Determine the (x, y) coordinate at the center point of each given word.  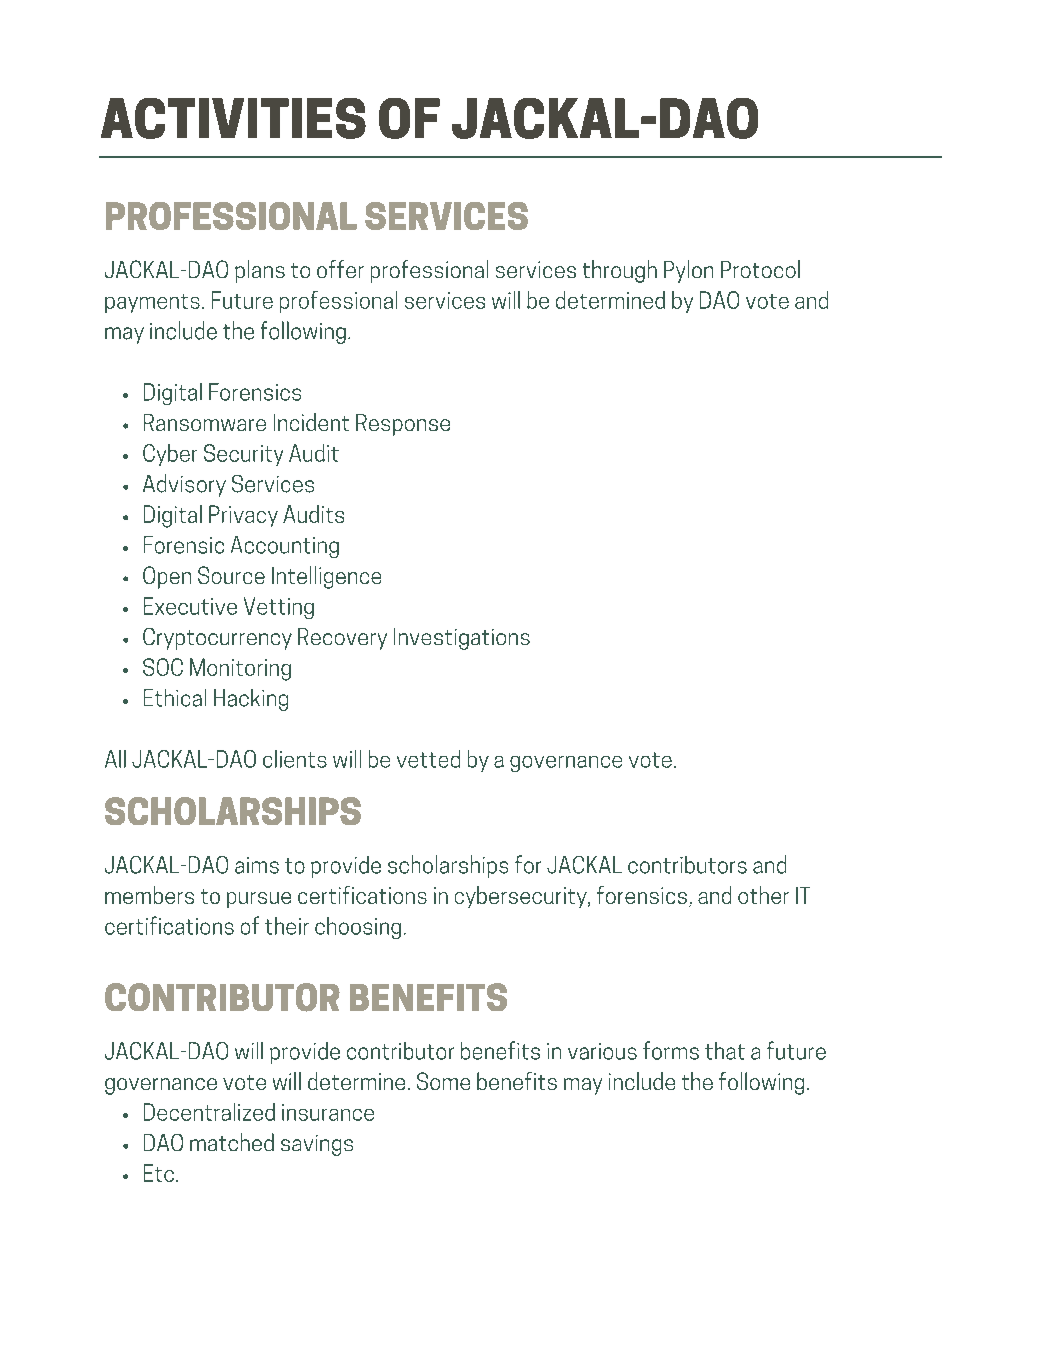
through (620, 271)
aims (257, 865)
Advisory (184, 485)
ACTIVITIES (233, 118)
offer (340, 269)
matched (232, 1142)
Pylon (688, 271)
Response (403, 425)
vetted (428, 759)
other (763, 895)
